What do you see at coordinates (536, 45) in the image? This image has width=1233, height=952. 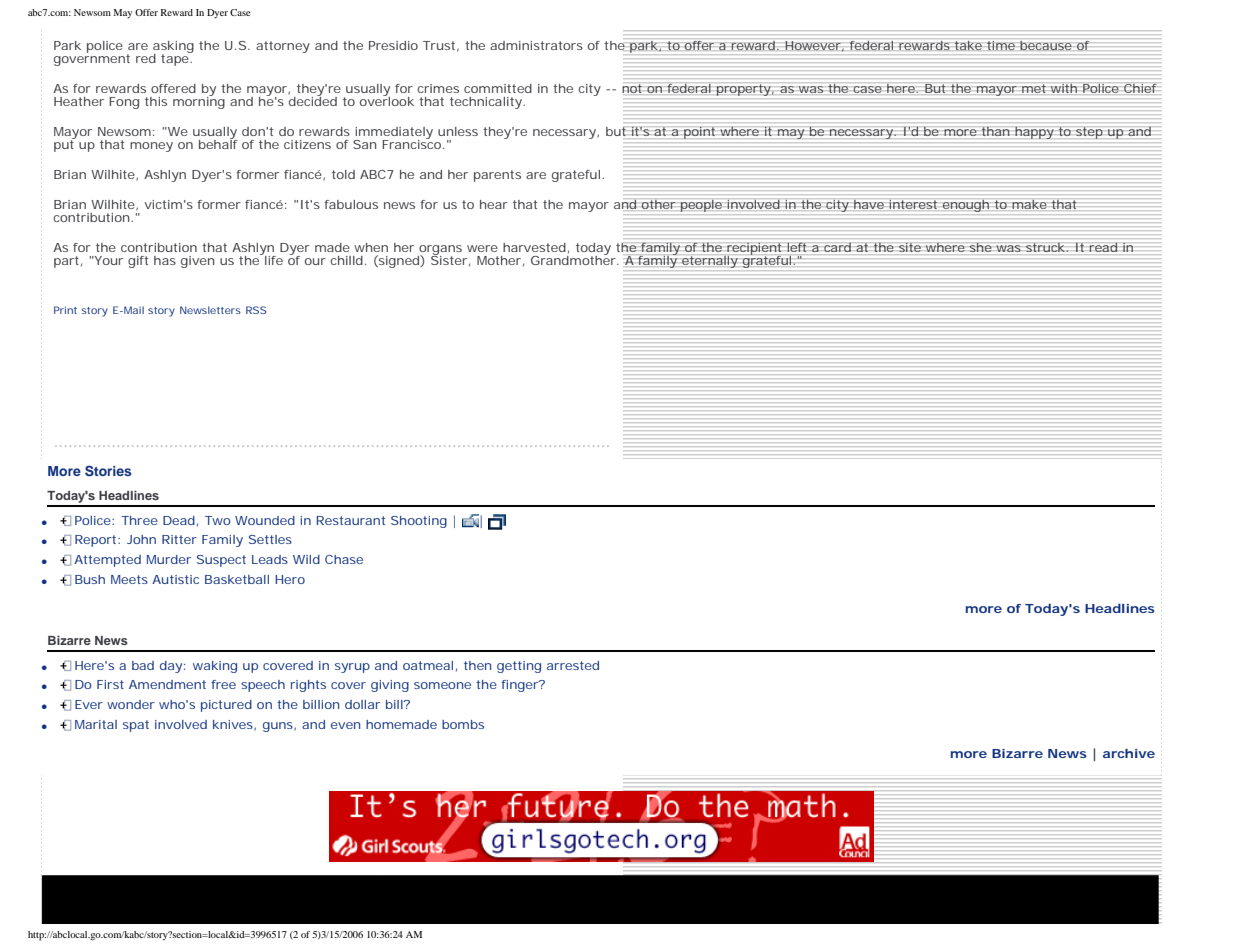 I see `administrators` at bounding box center [536, 45].
